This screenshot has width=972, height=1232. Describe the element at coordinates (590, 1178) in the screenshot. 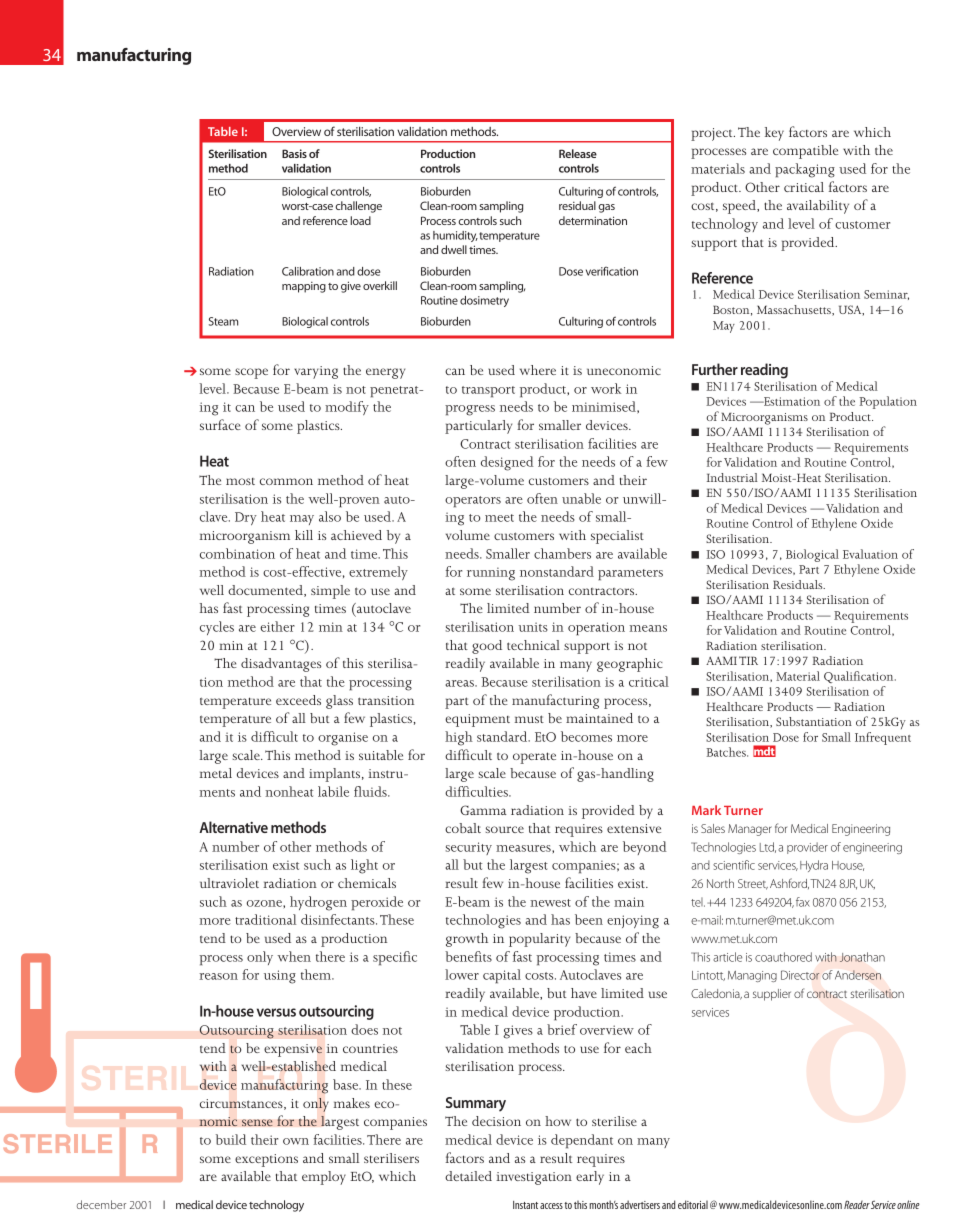

I see `early` at that location.
